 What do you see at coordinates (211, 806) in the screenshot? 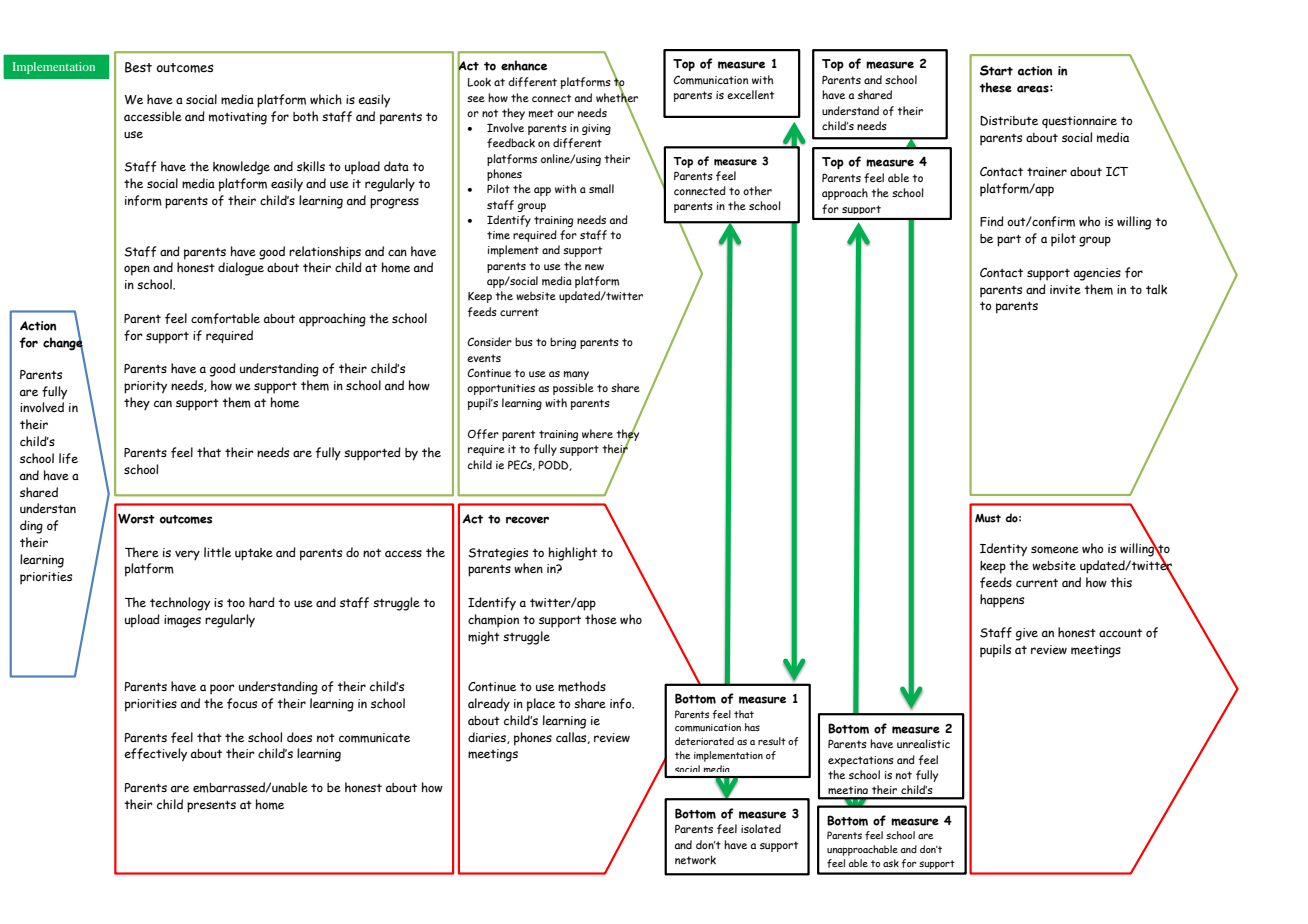
I see `presents` at bounding box center [211, 806].
